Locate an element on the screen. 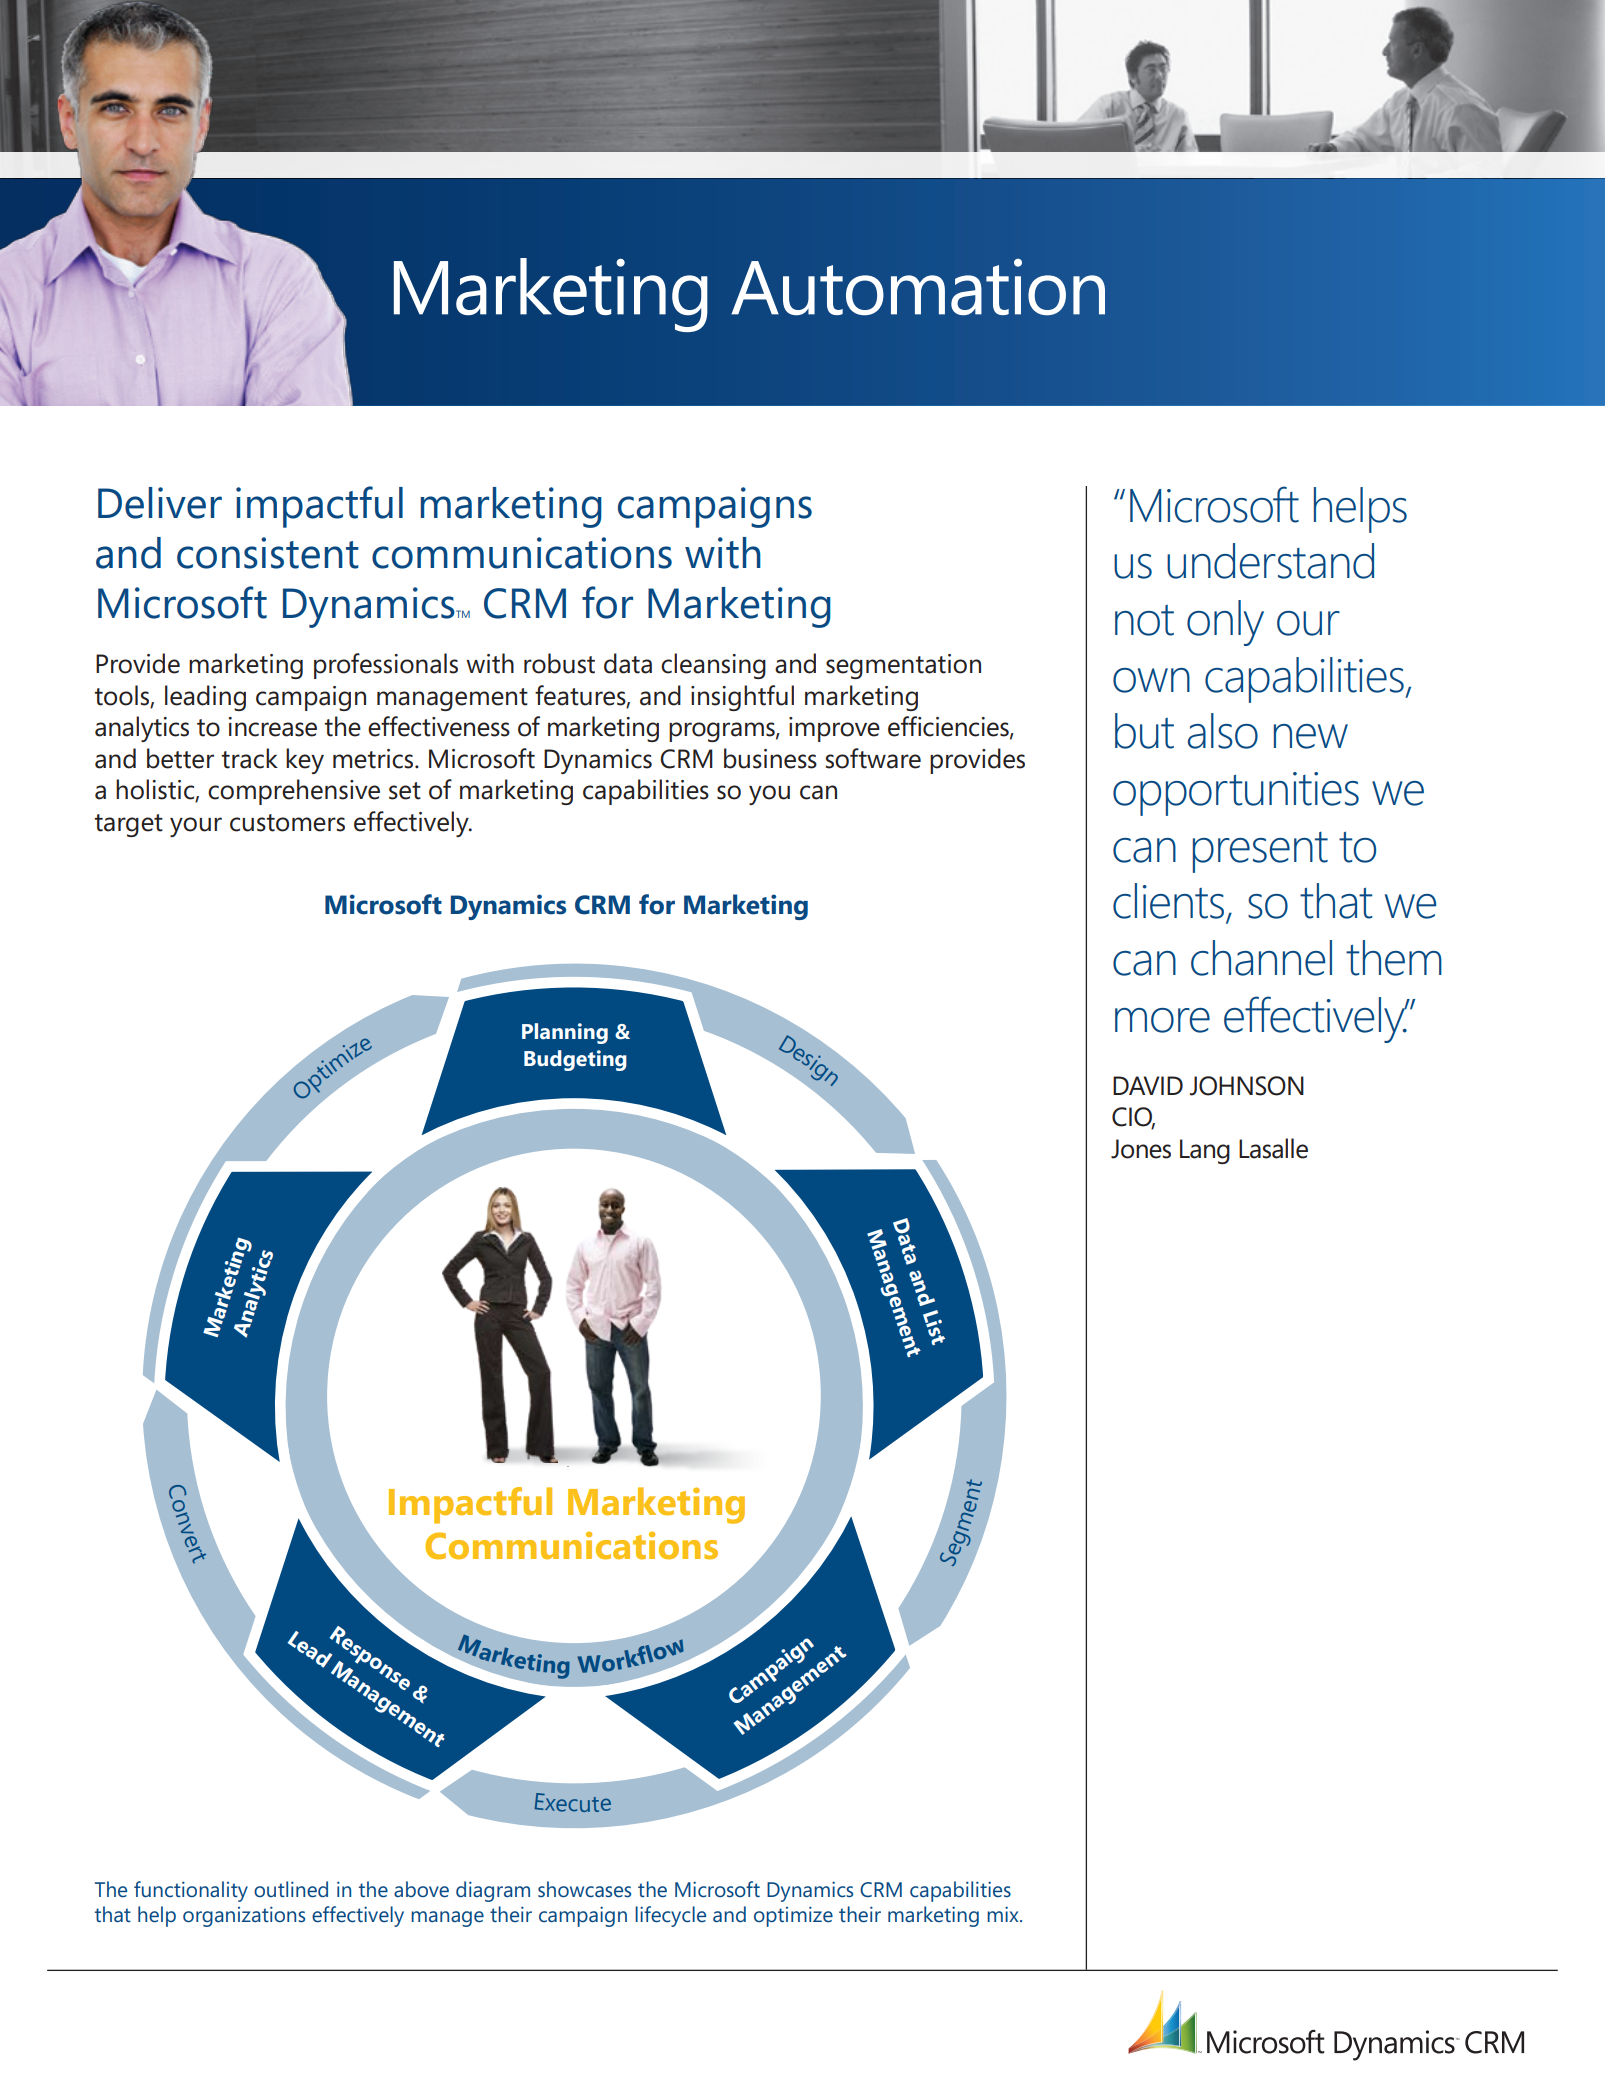 The width and height of the screenshot is (1605, 2078). outlined is located at coordinates (291, 1889).
